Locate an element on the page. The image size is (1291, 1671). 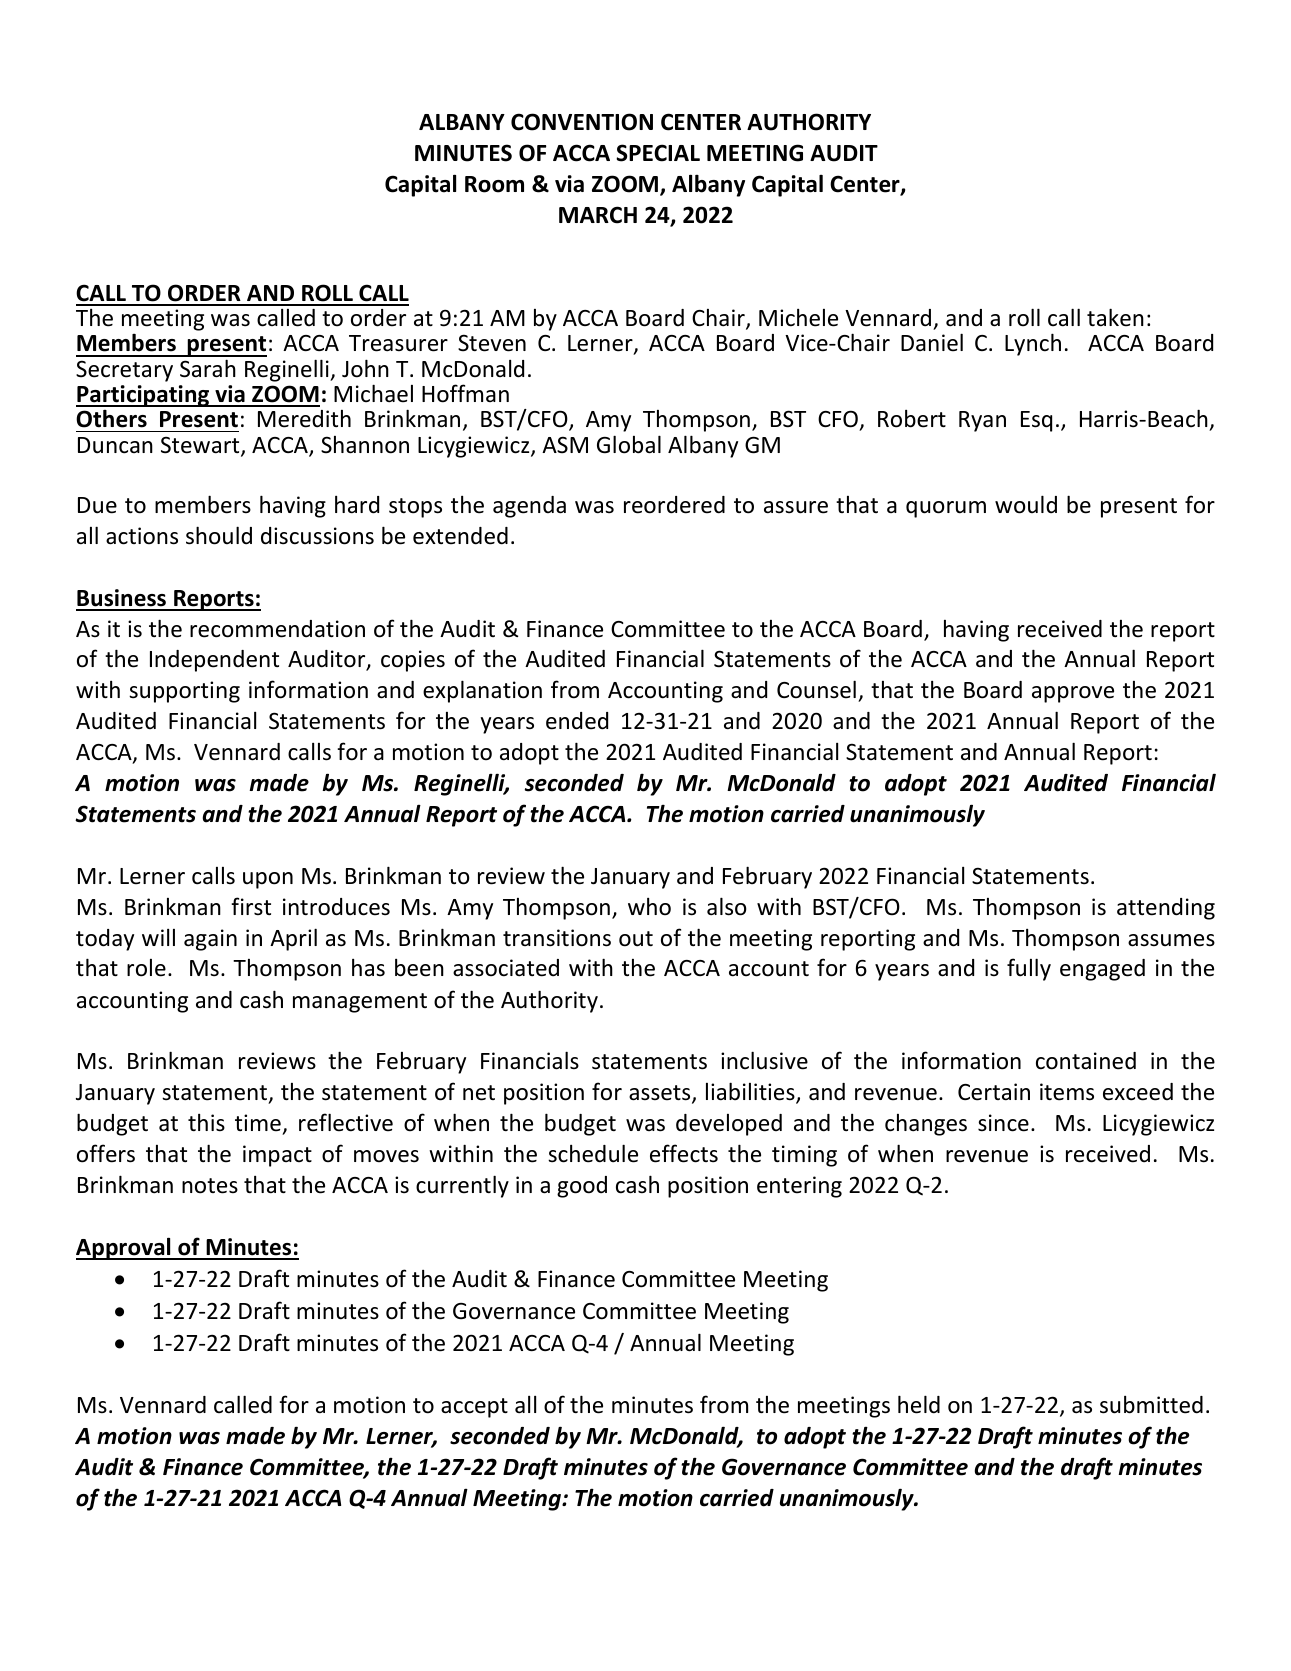
out is located at coordinates (636, 939).
